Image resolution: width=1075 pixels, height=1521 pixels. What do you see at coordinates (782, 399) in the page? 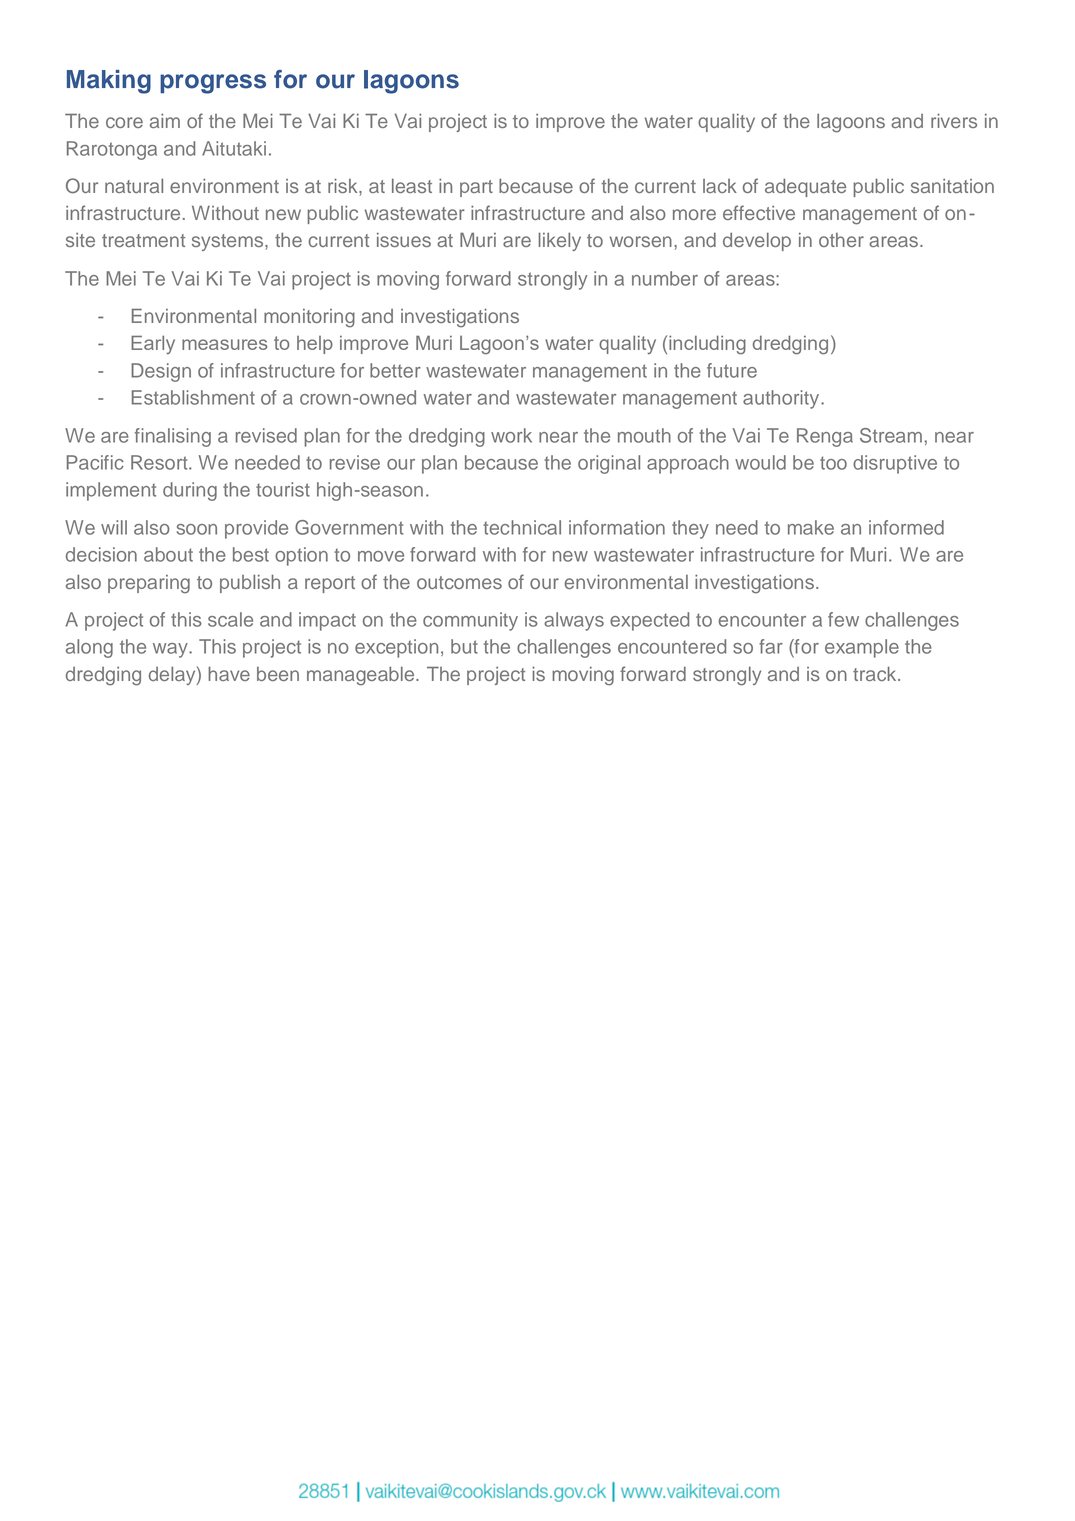
I see `authority` at bounding box center [782, 399].
